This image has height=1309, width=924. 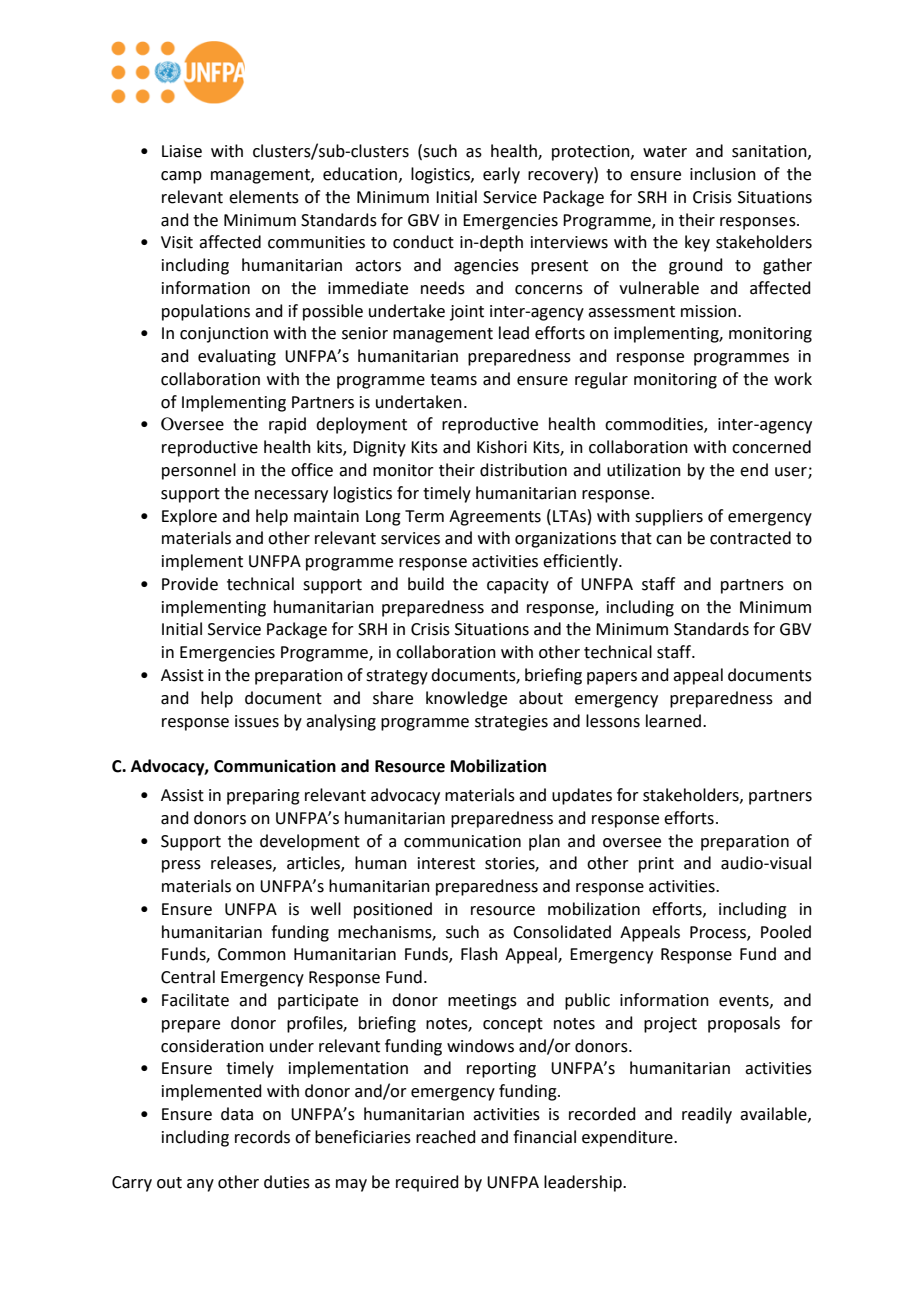 I want to click on plan, so click(x=544, y=842).
